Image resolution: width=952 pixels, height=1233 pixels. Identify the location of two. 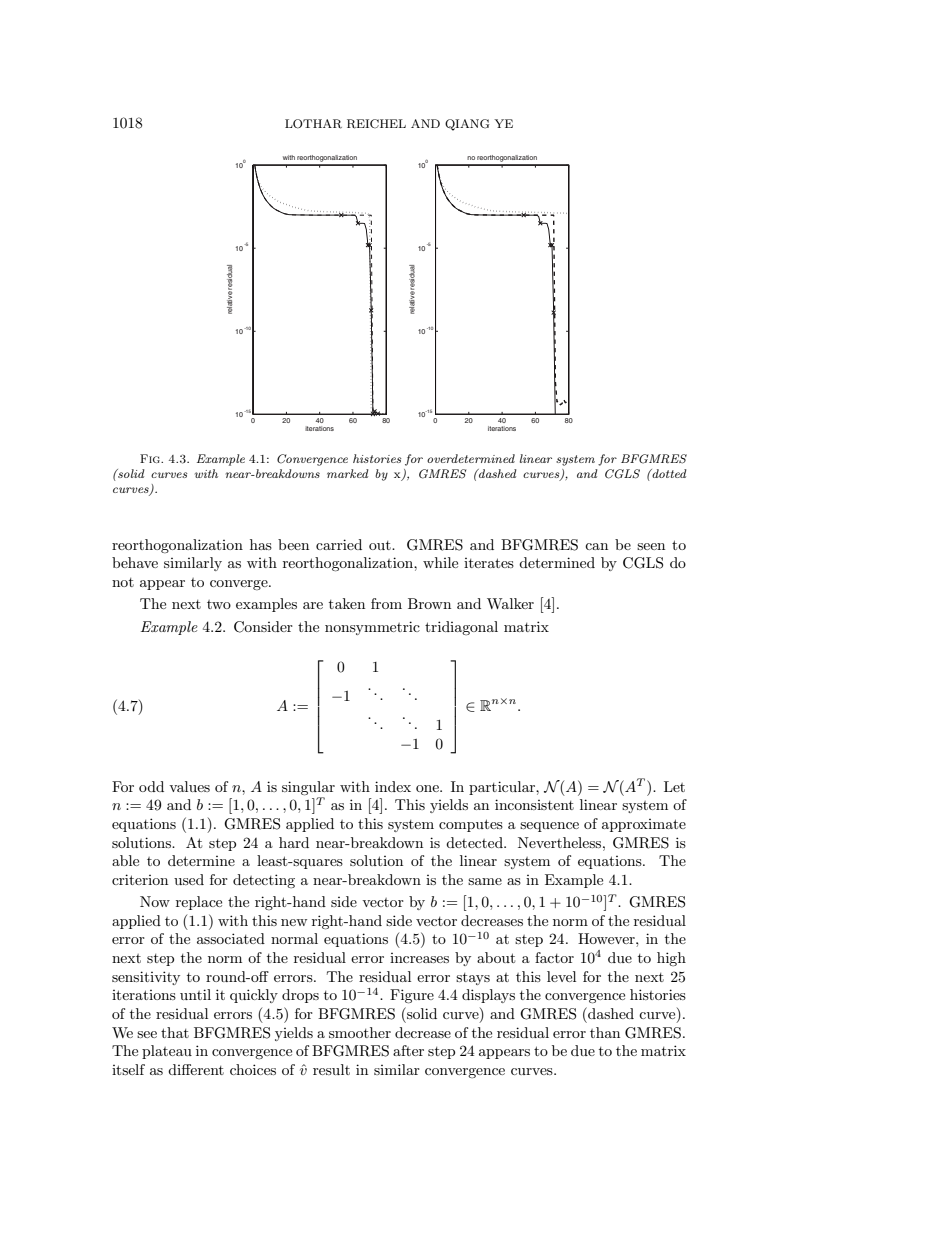
(219, 604).
